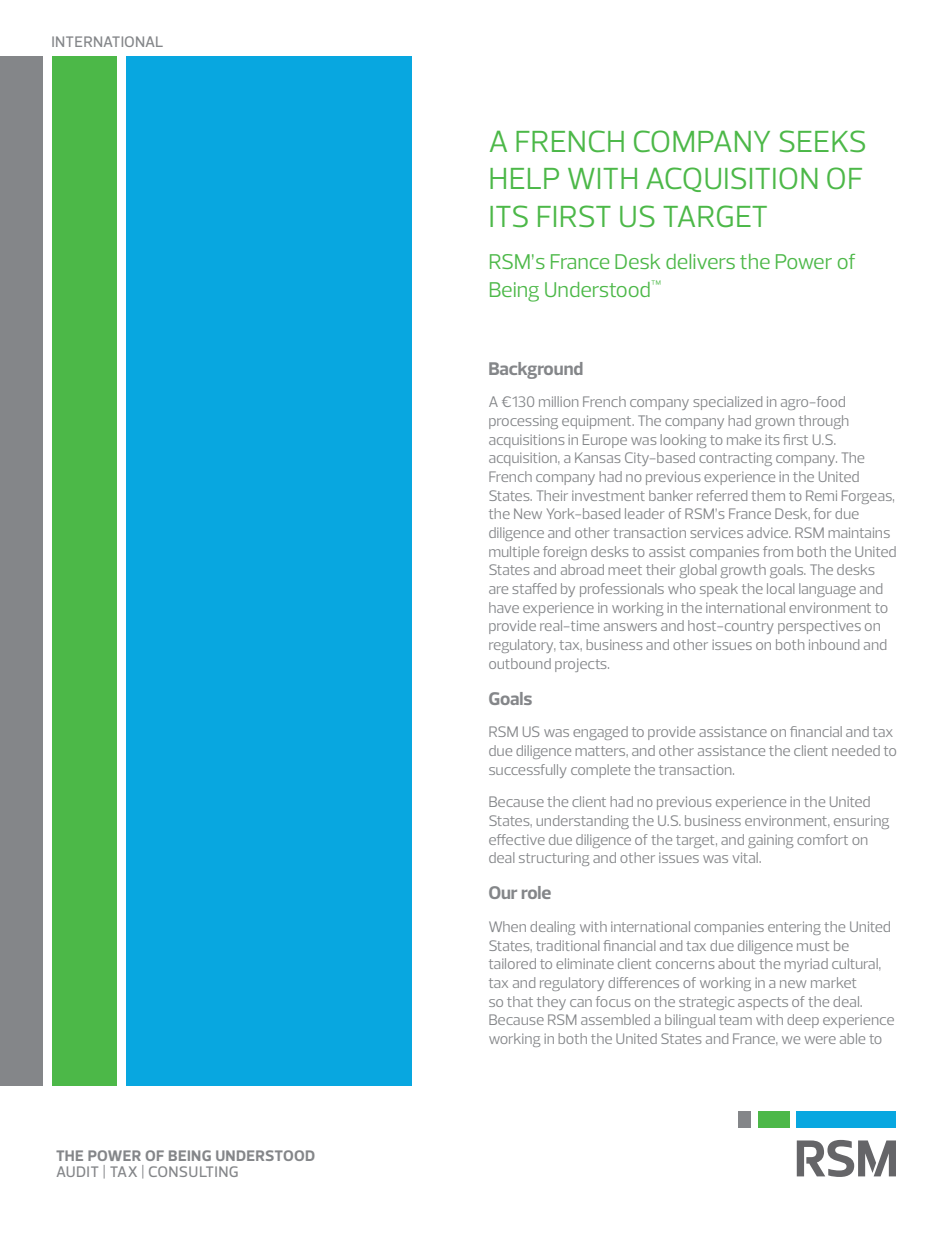 The height and width of the screenshot is (1233, 952). I want to click on perspectives, so click(819, 627).
